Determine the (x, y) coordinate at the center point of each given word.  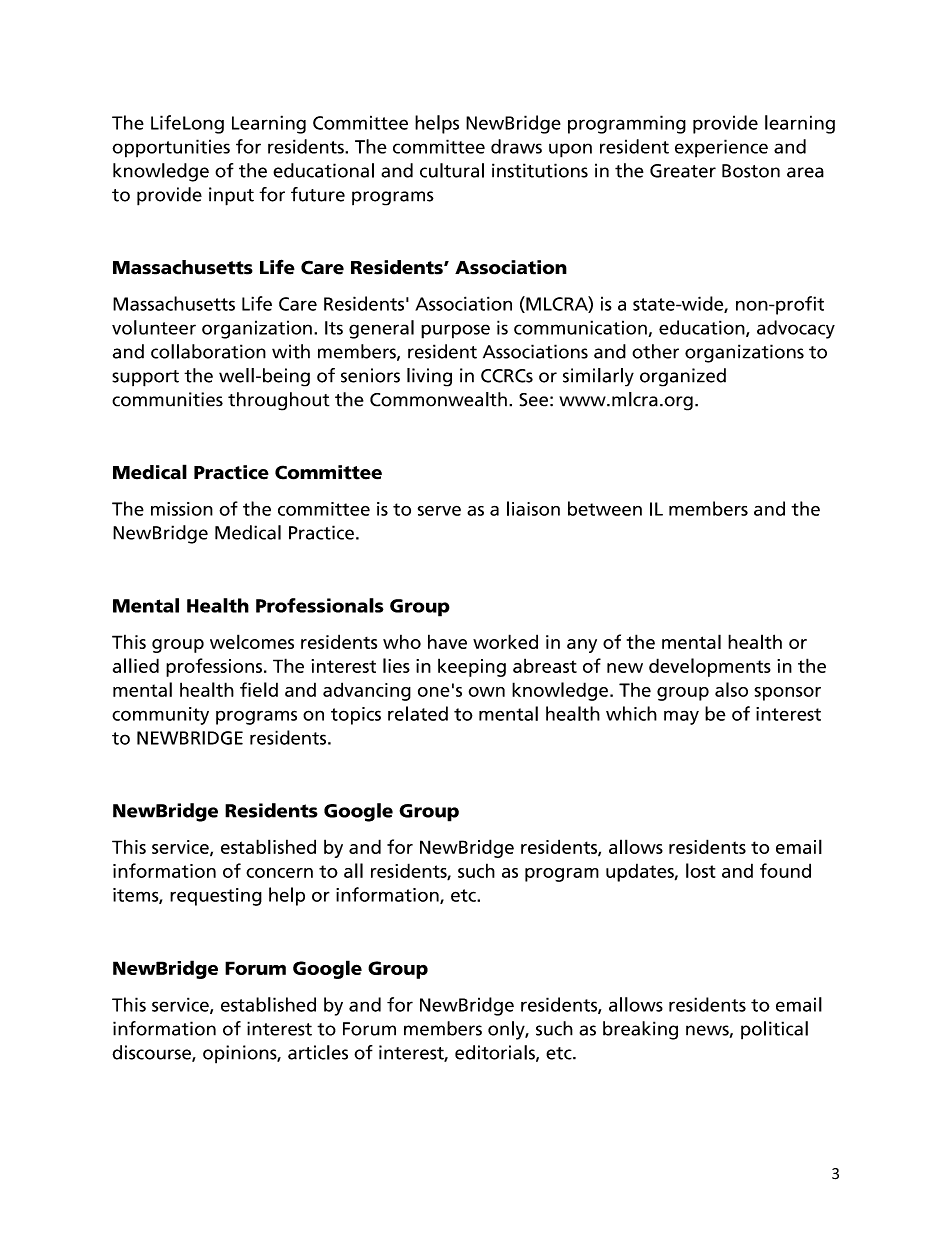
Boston (751, 171)
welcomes (252, 641)
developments (710, 667)
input (231, 196)
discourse (152, 1053)
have (447, 641)
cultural (452, 170)
